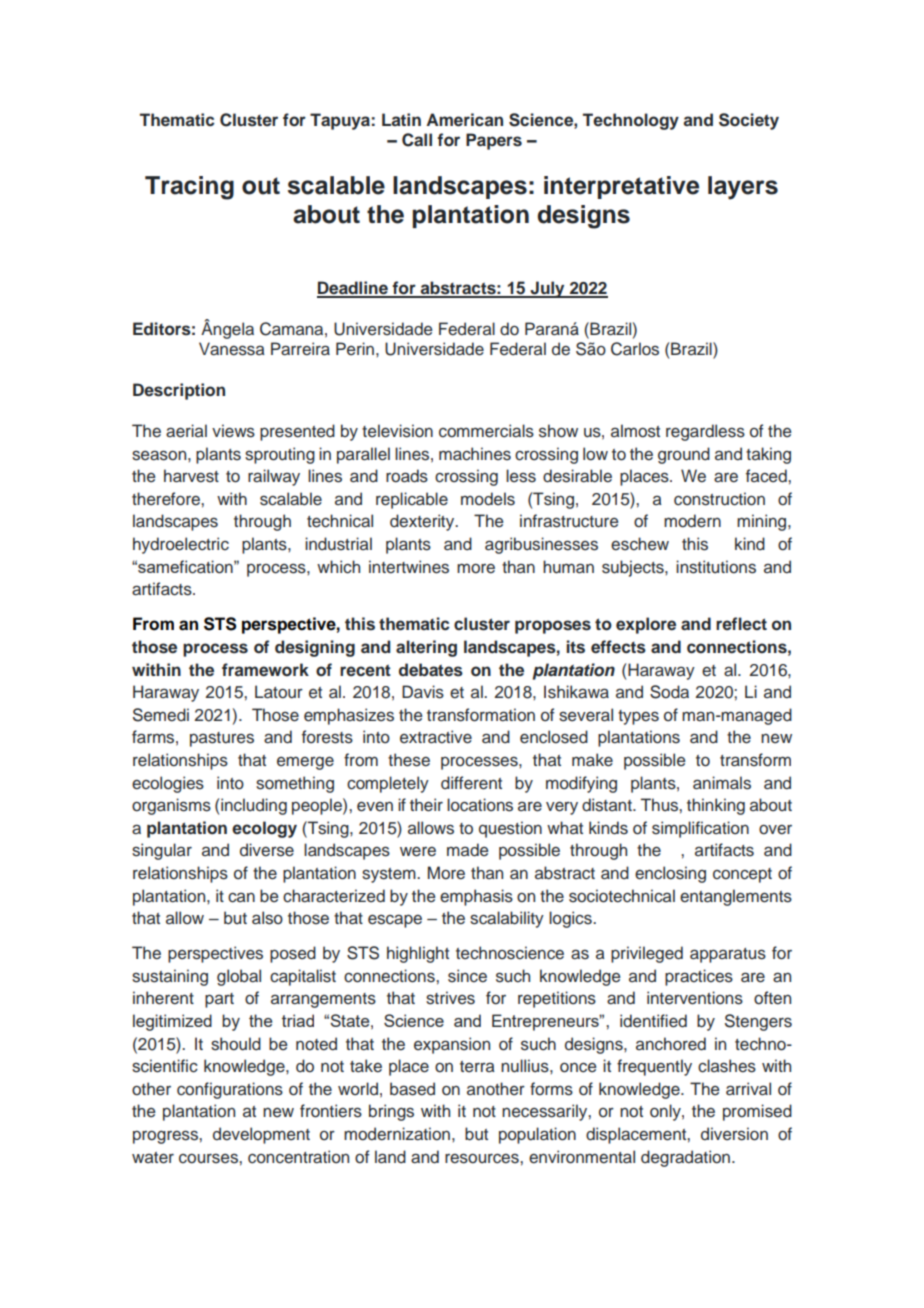  Describe the element at coordinates (261, 1135) in the screenshot. I see `development` at that location.
